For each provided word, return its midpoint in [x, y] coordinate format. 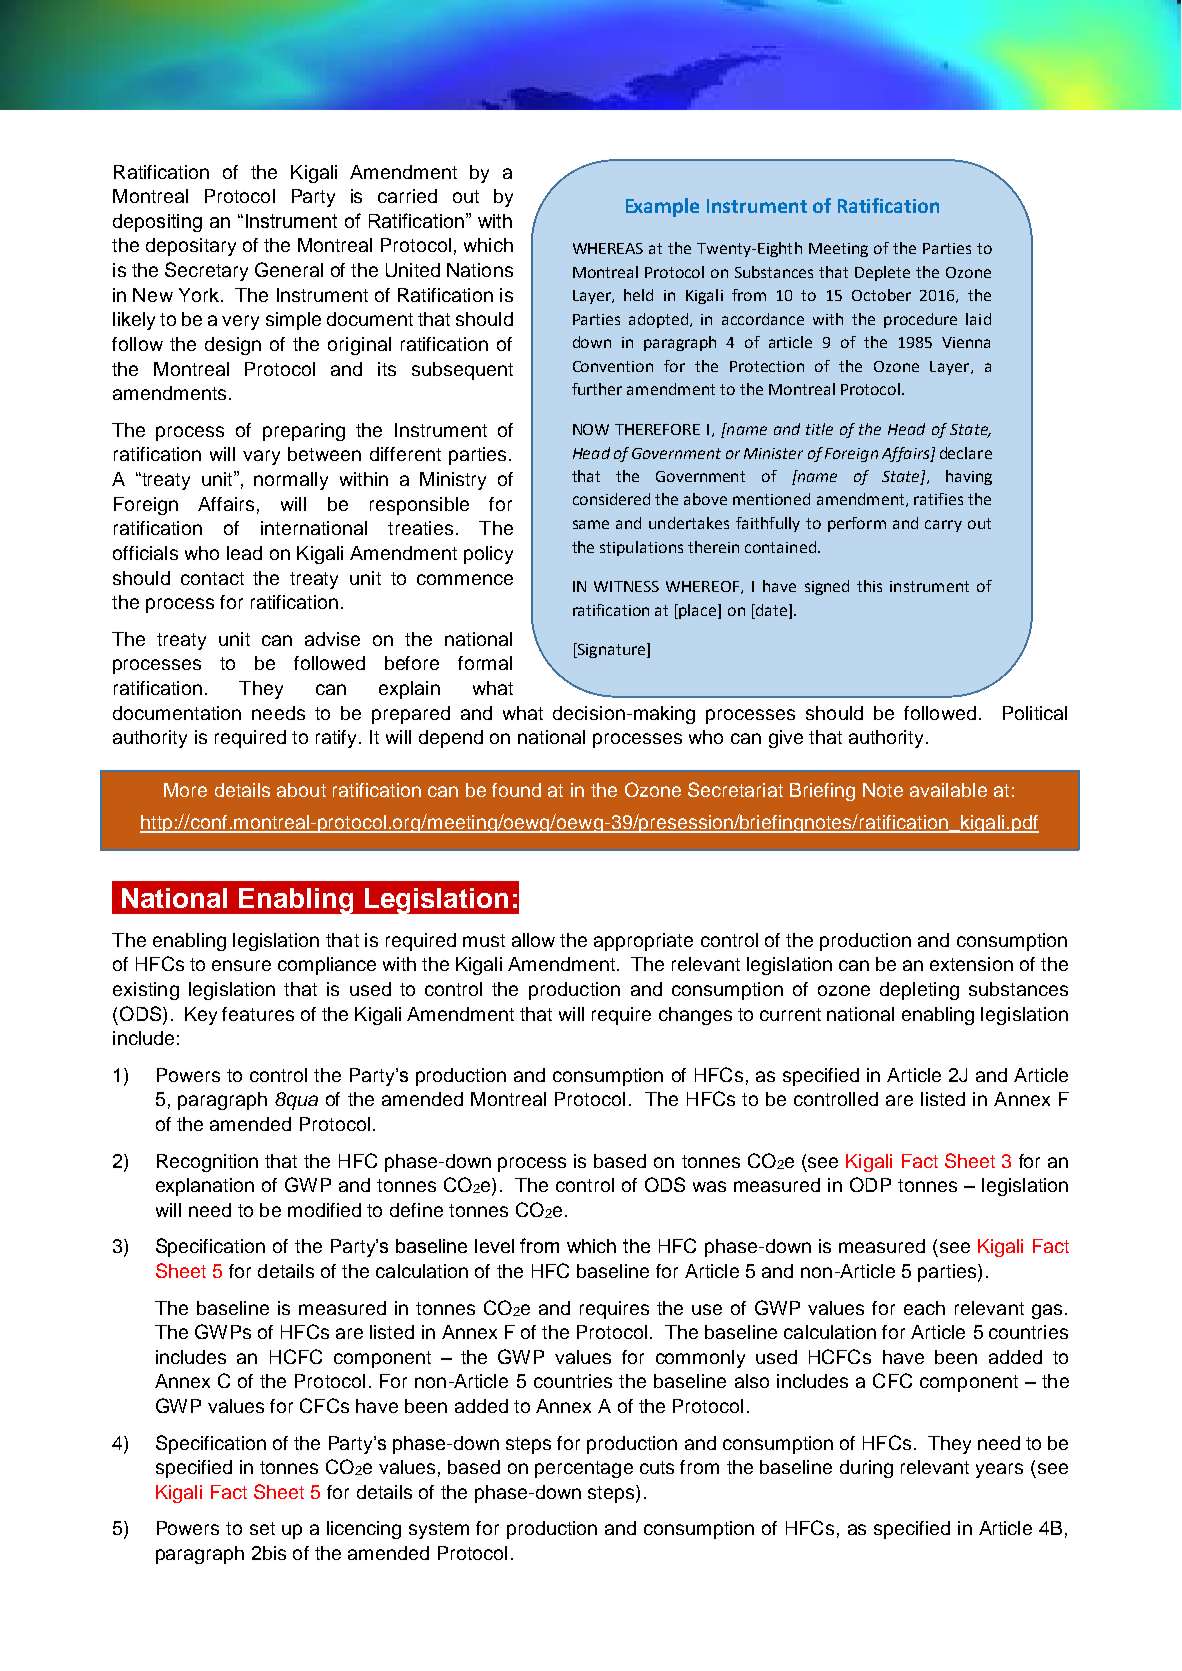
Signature [611, 650]
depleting [919, 991]
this [869, 586]
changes [695, 1016]
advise [332, 639]
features [258, 1014]
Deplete [882, 273]
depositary [191, 247]
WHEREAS [608, 248]
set [262, 1528]
